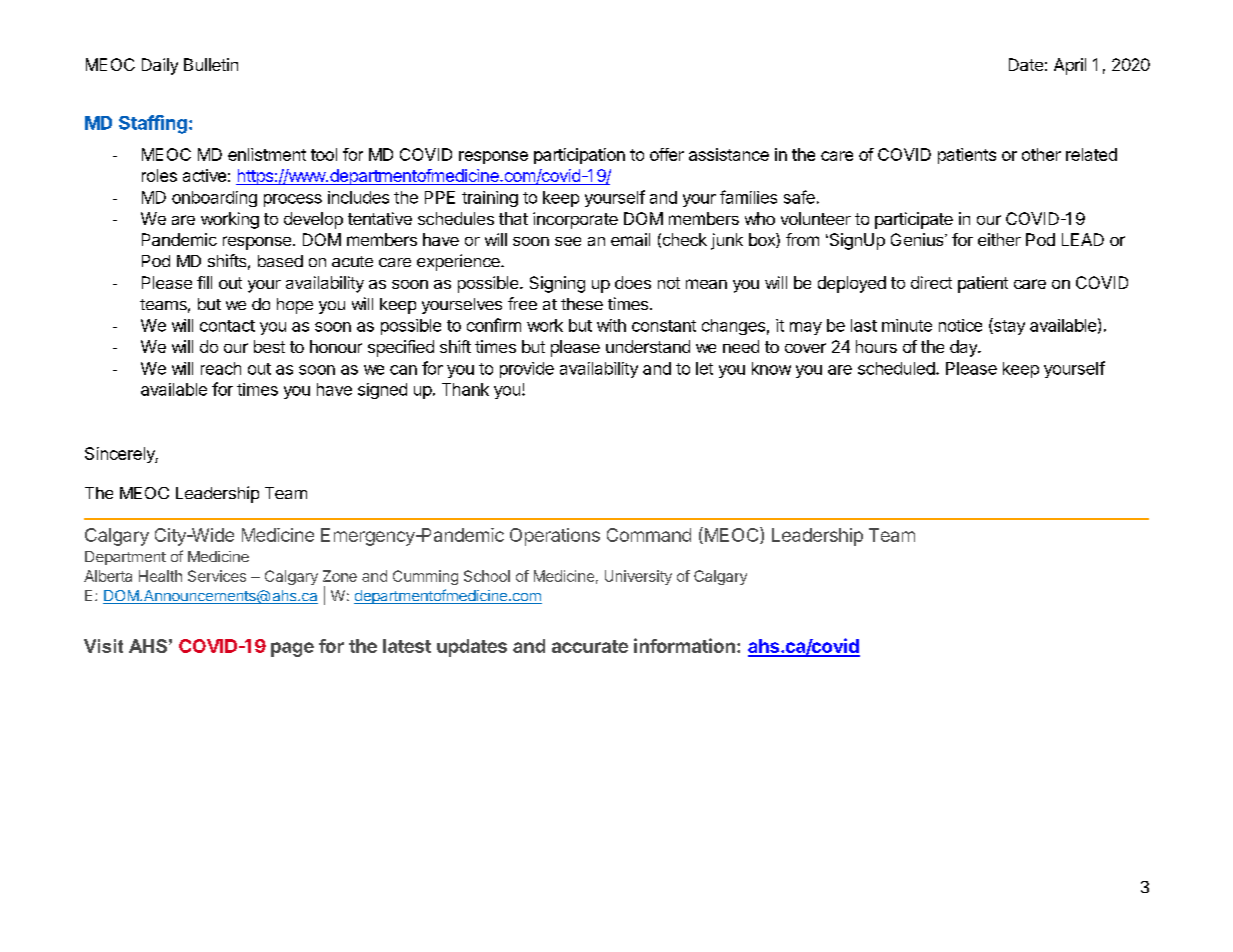 The image size is (1233, 952). What do you see at coordinates (217, 576) in the page?
I see `Services` at bounding box center [217, 576].
